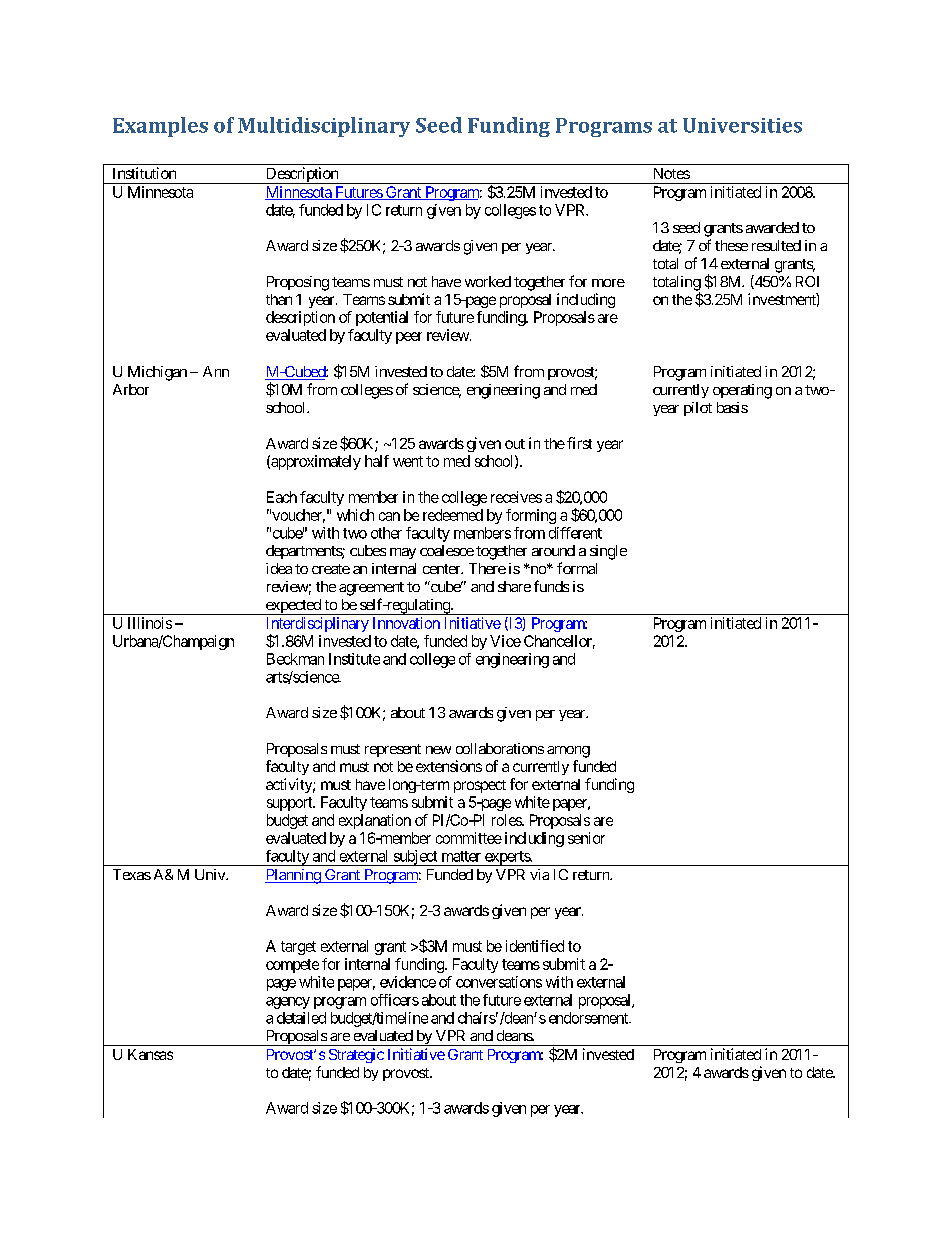 The image size is (952, 1233). What do you see at coordinates (499, 982) in the image?
I see `conversations` at bounding box center [499, 982].
